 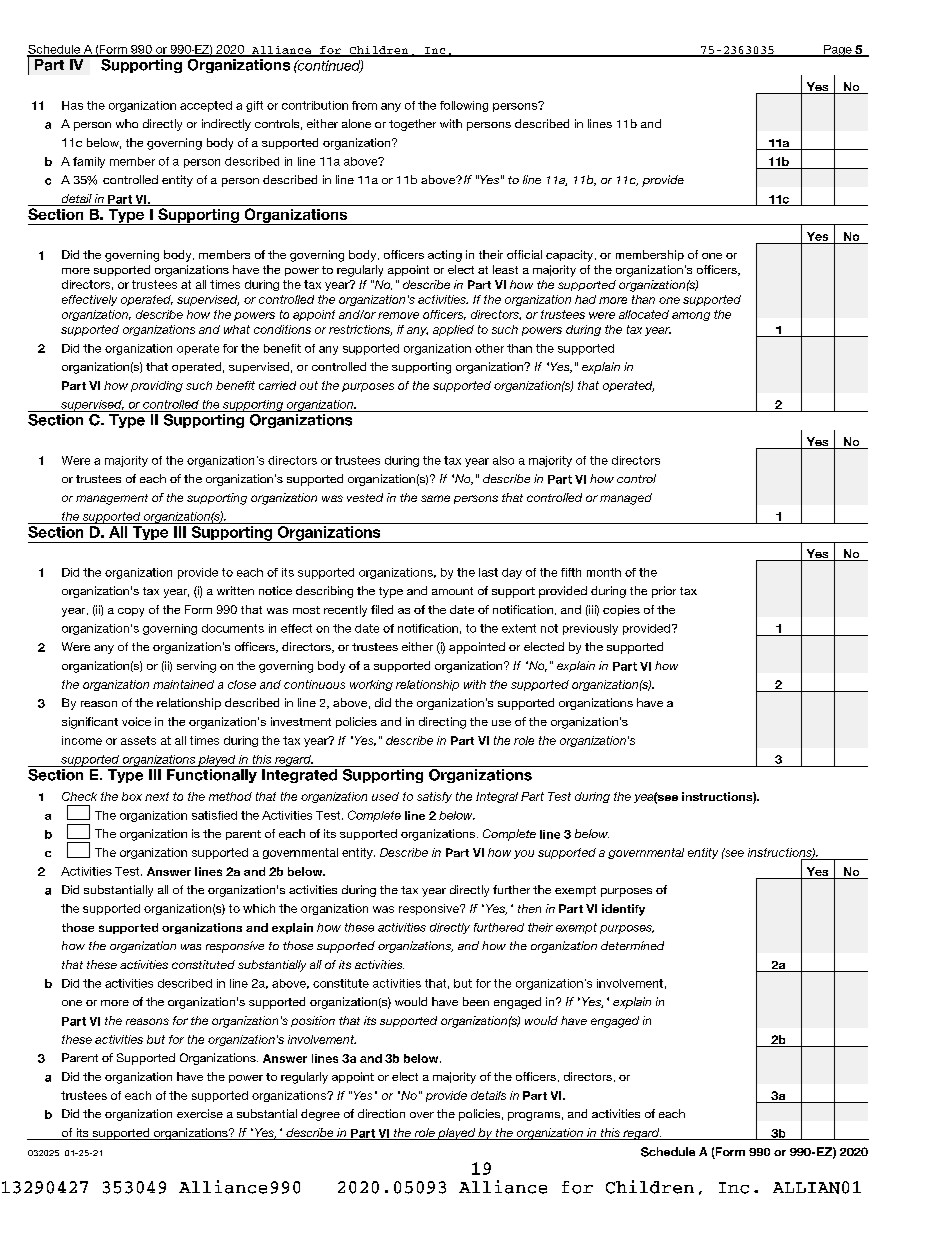 I want to click on assets, so click(x=138, y=740).
